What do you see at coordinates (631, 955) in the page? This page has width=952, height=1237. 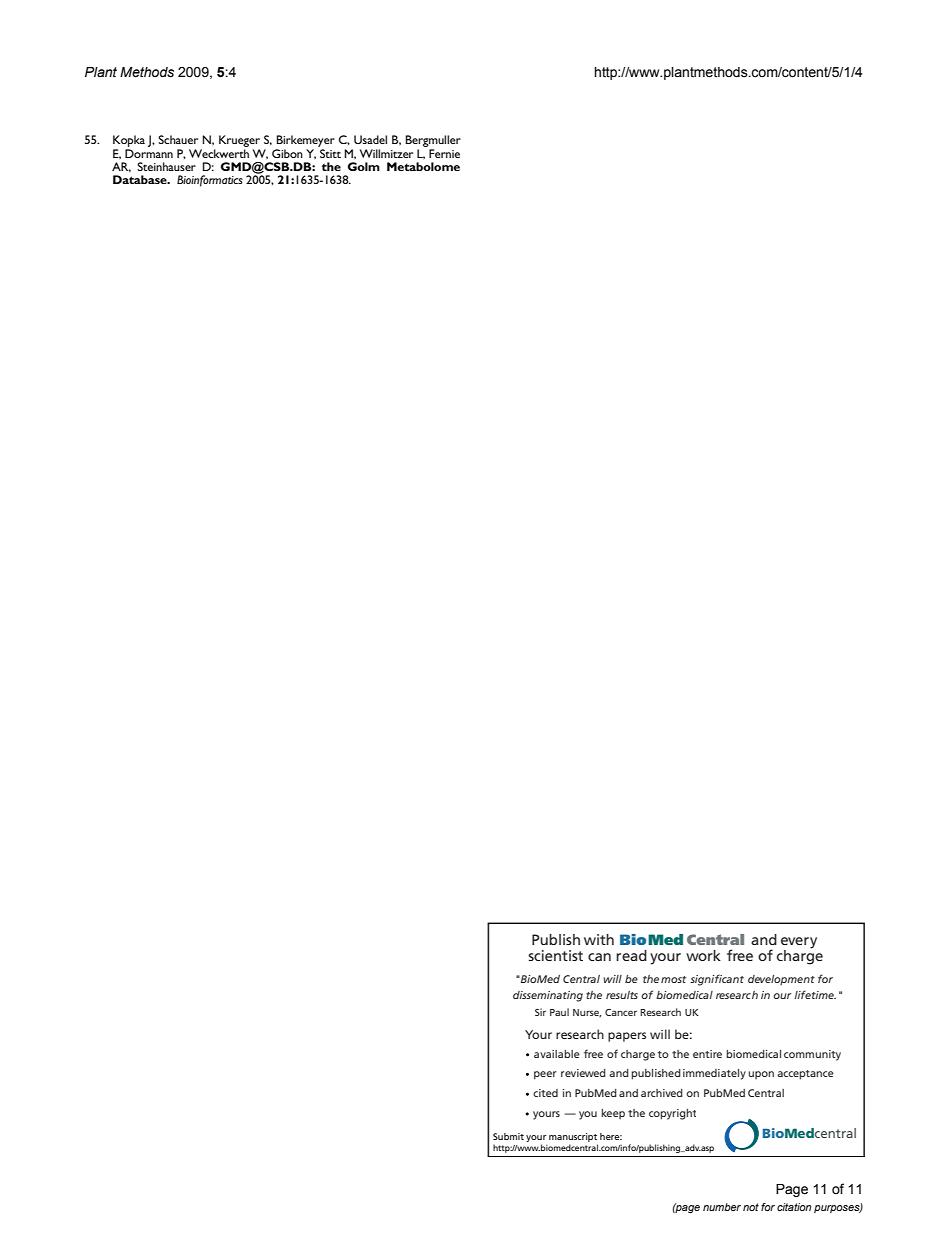 I see `read` at bounding box center [631, 955].
